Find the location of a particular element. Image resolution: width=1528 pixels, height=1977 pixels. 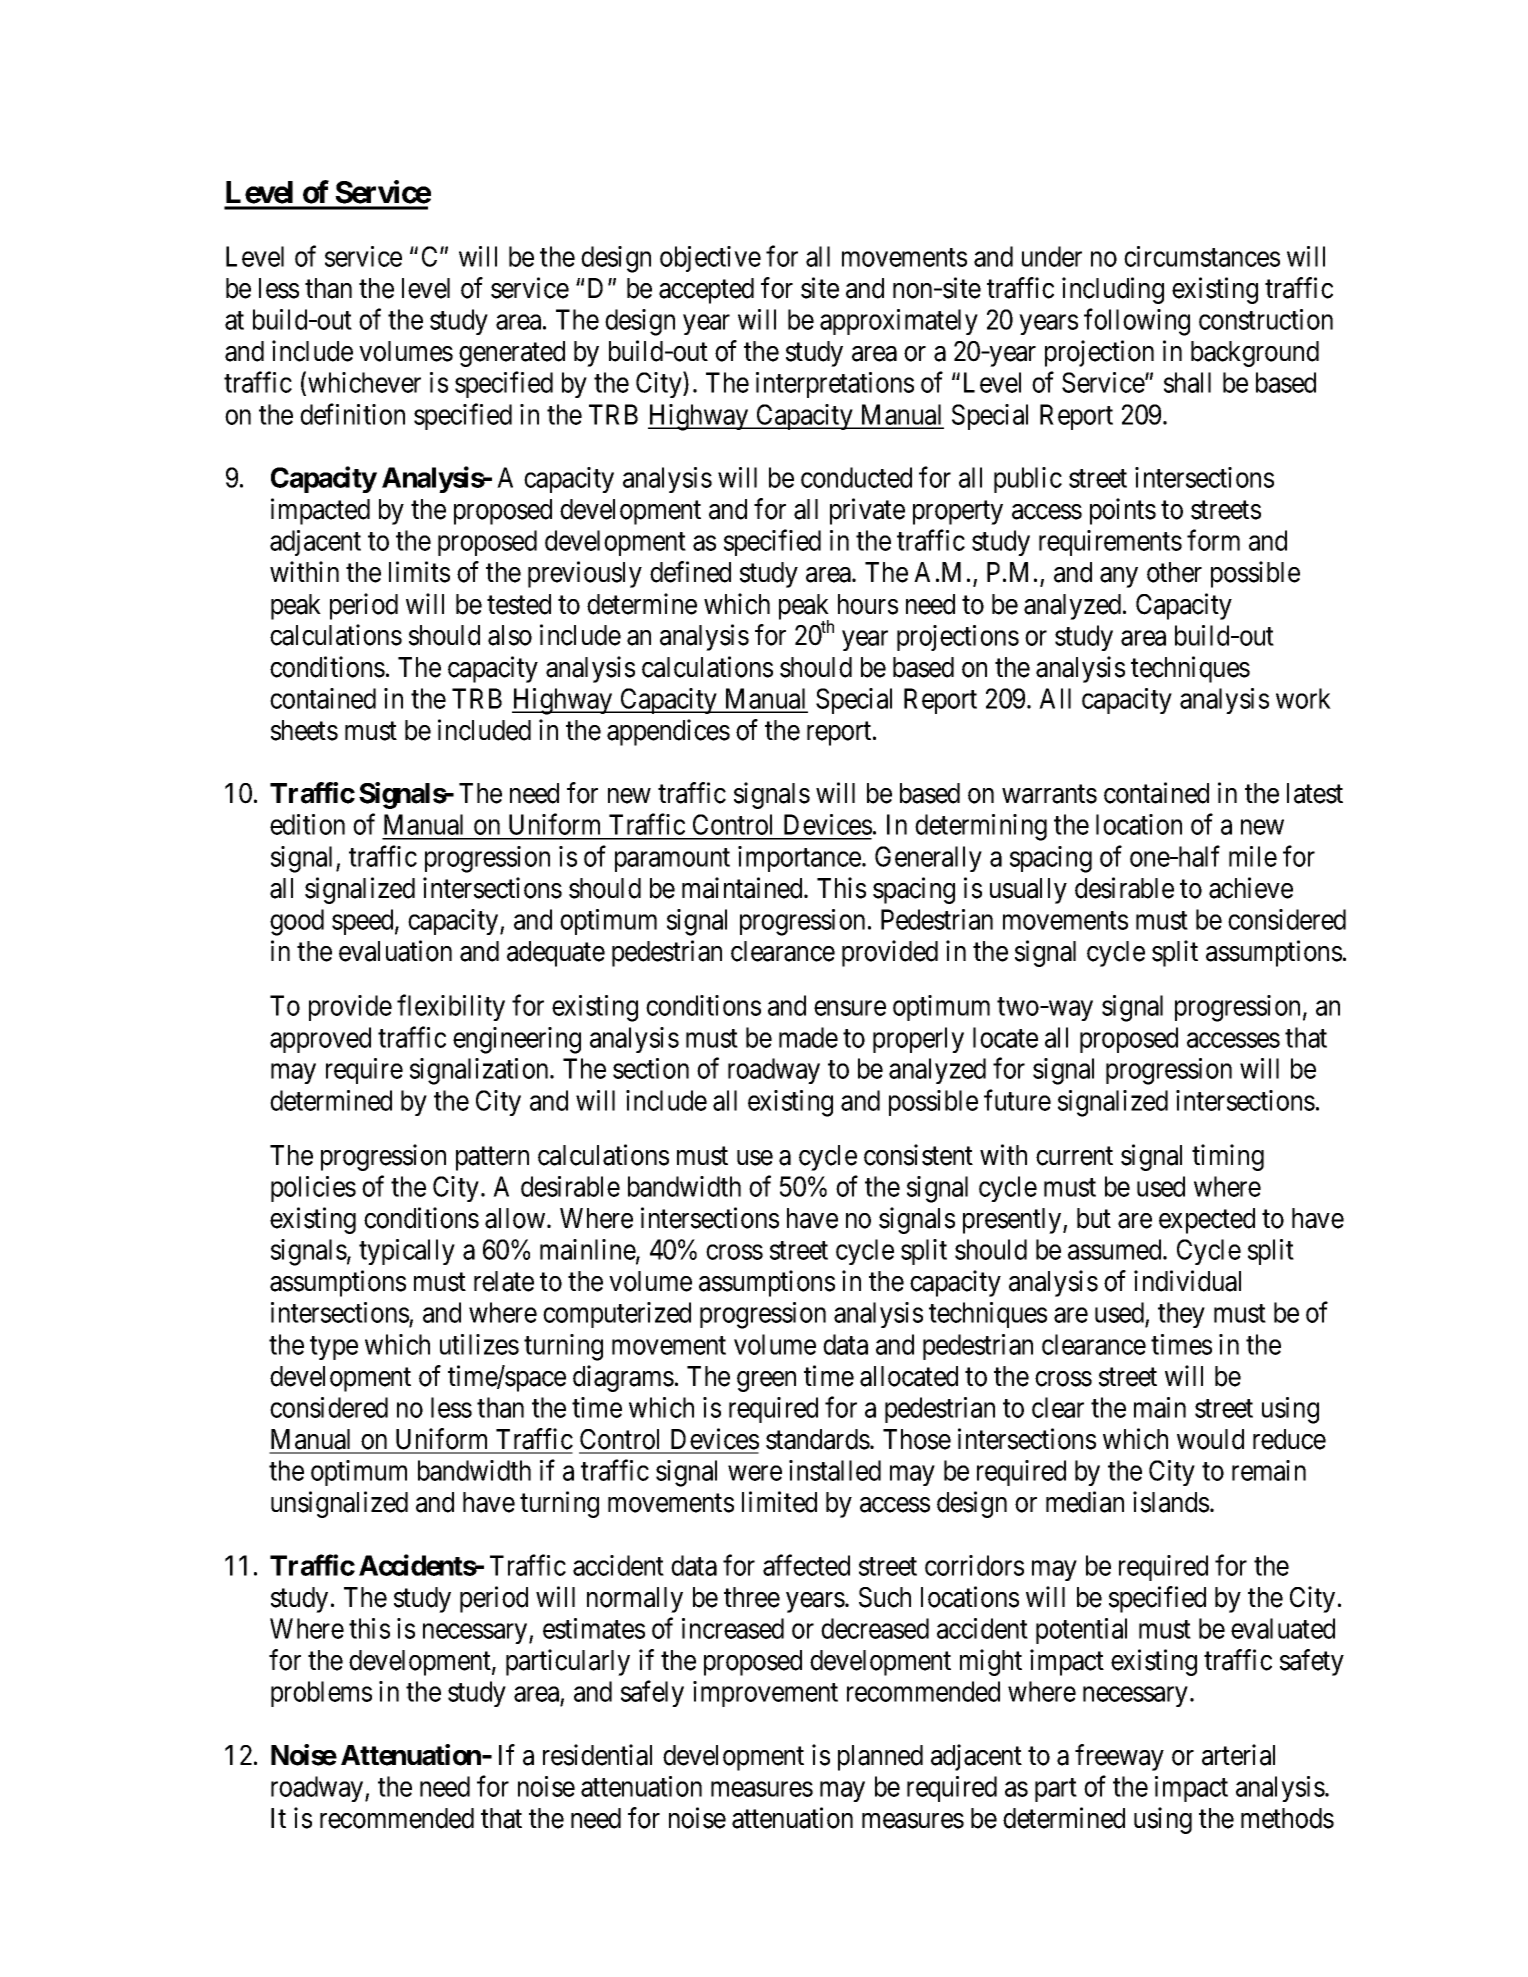

generated is located at coordinates (512, 354).
